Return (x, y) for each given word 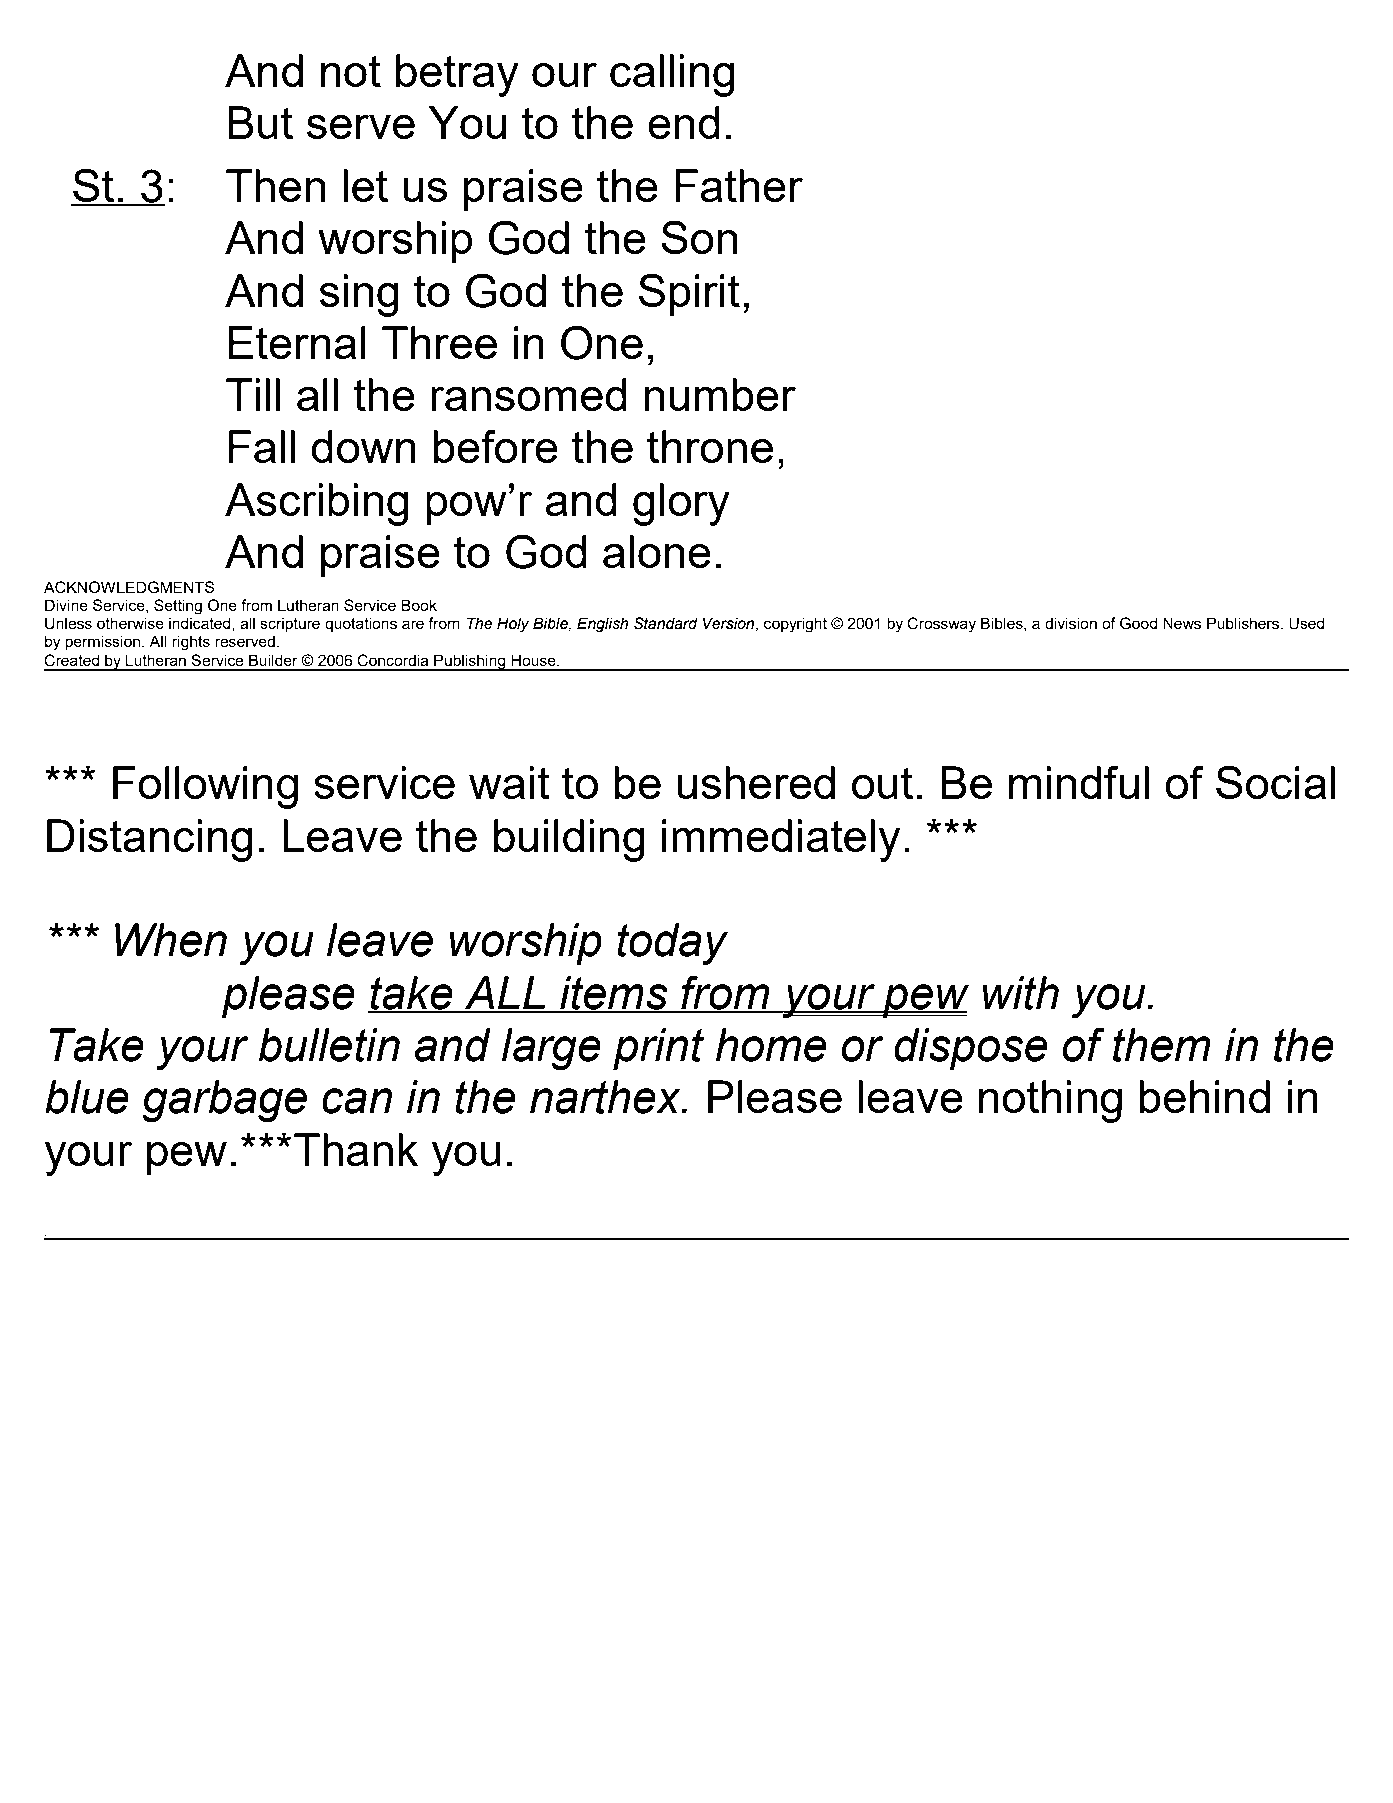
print (658, 1049)
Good (1138, 623)
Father (739, 185)
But (260, 122)
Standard (666, 623)
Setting (178, 607)
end (684, 122)
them (1162, 1045)
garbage (225, 1101)
